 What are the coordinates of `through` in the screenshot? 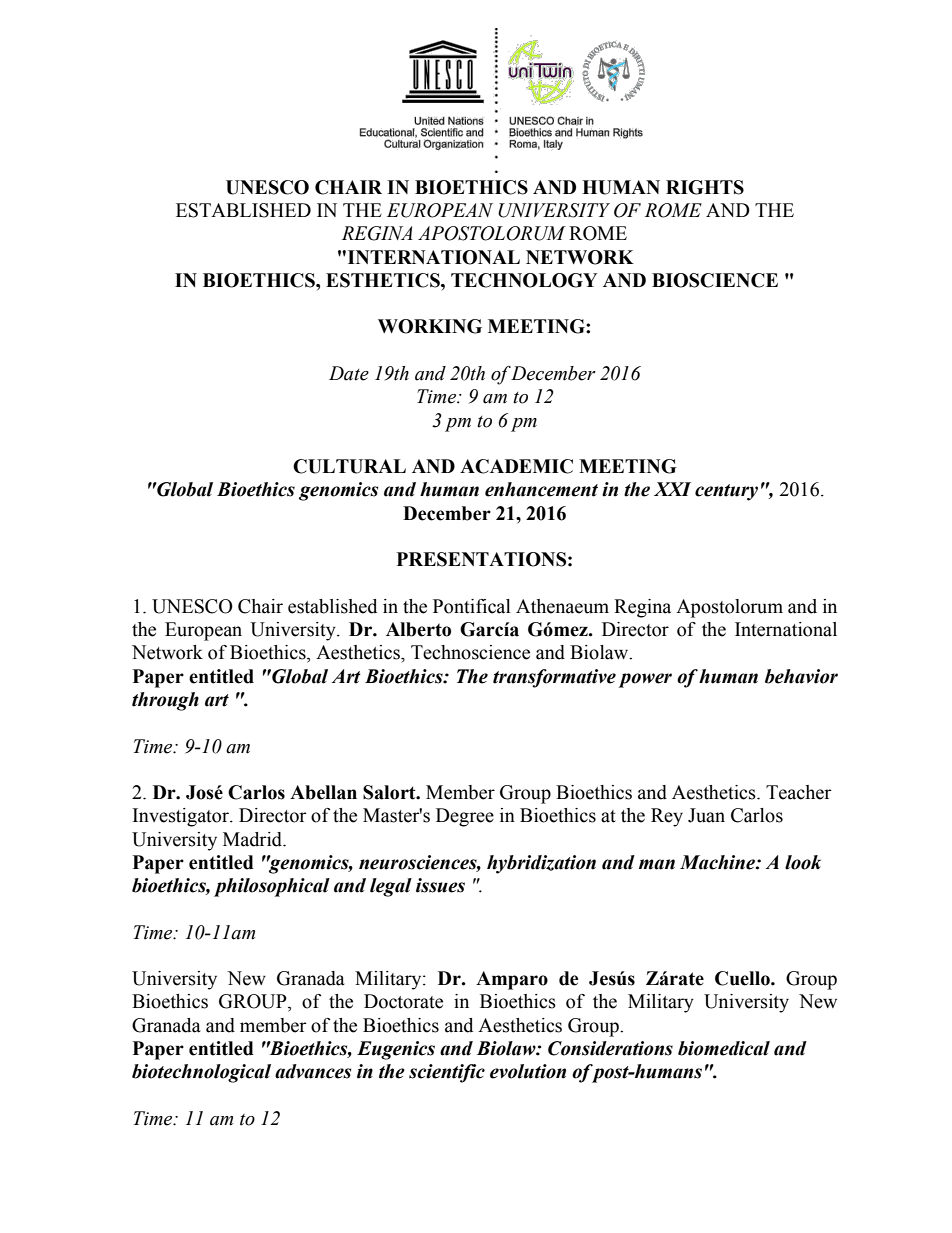 It's located at (165, 701).
